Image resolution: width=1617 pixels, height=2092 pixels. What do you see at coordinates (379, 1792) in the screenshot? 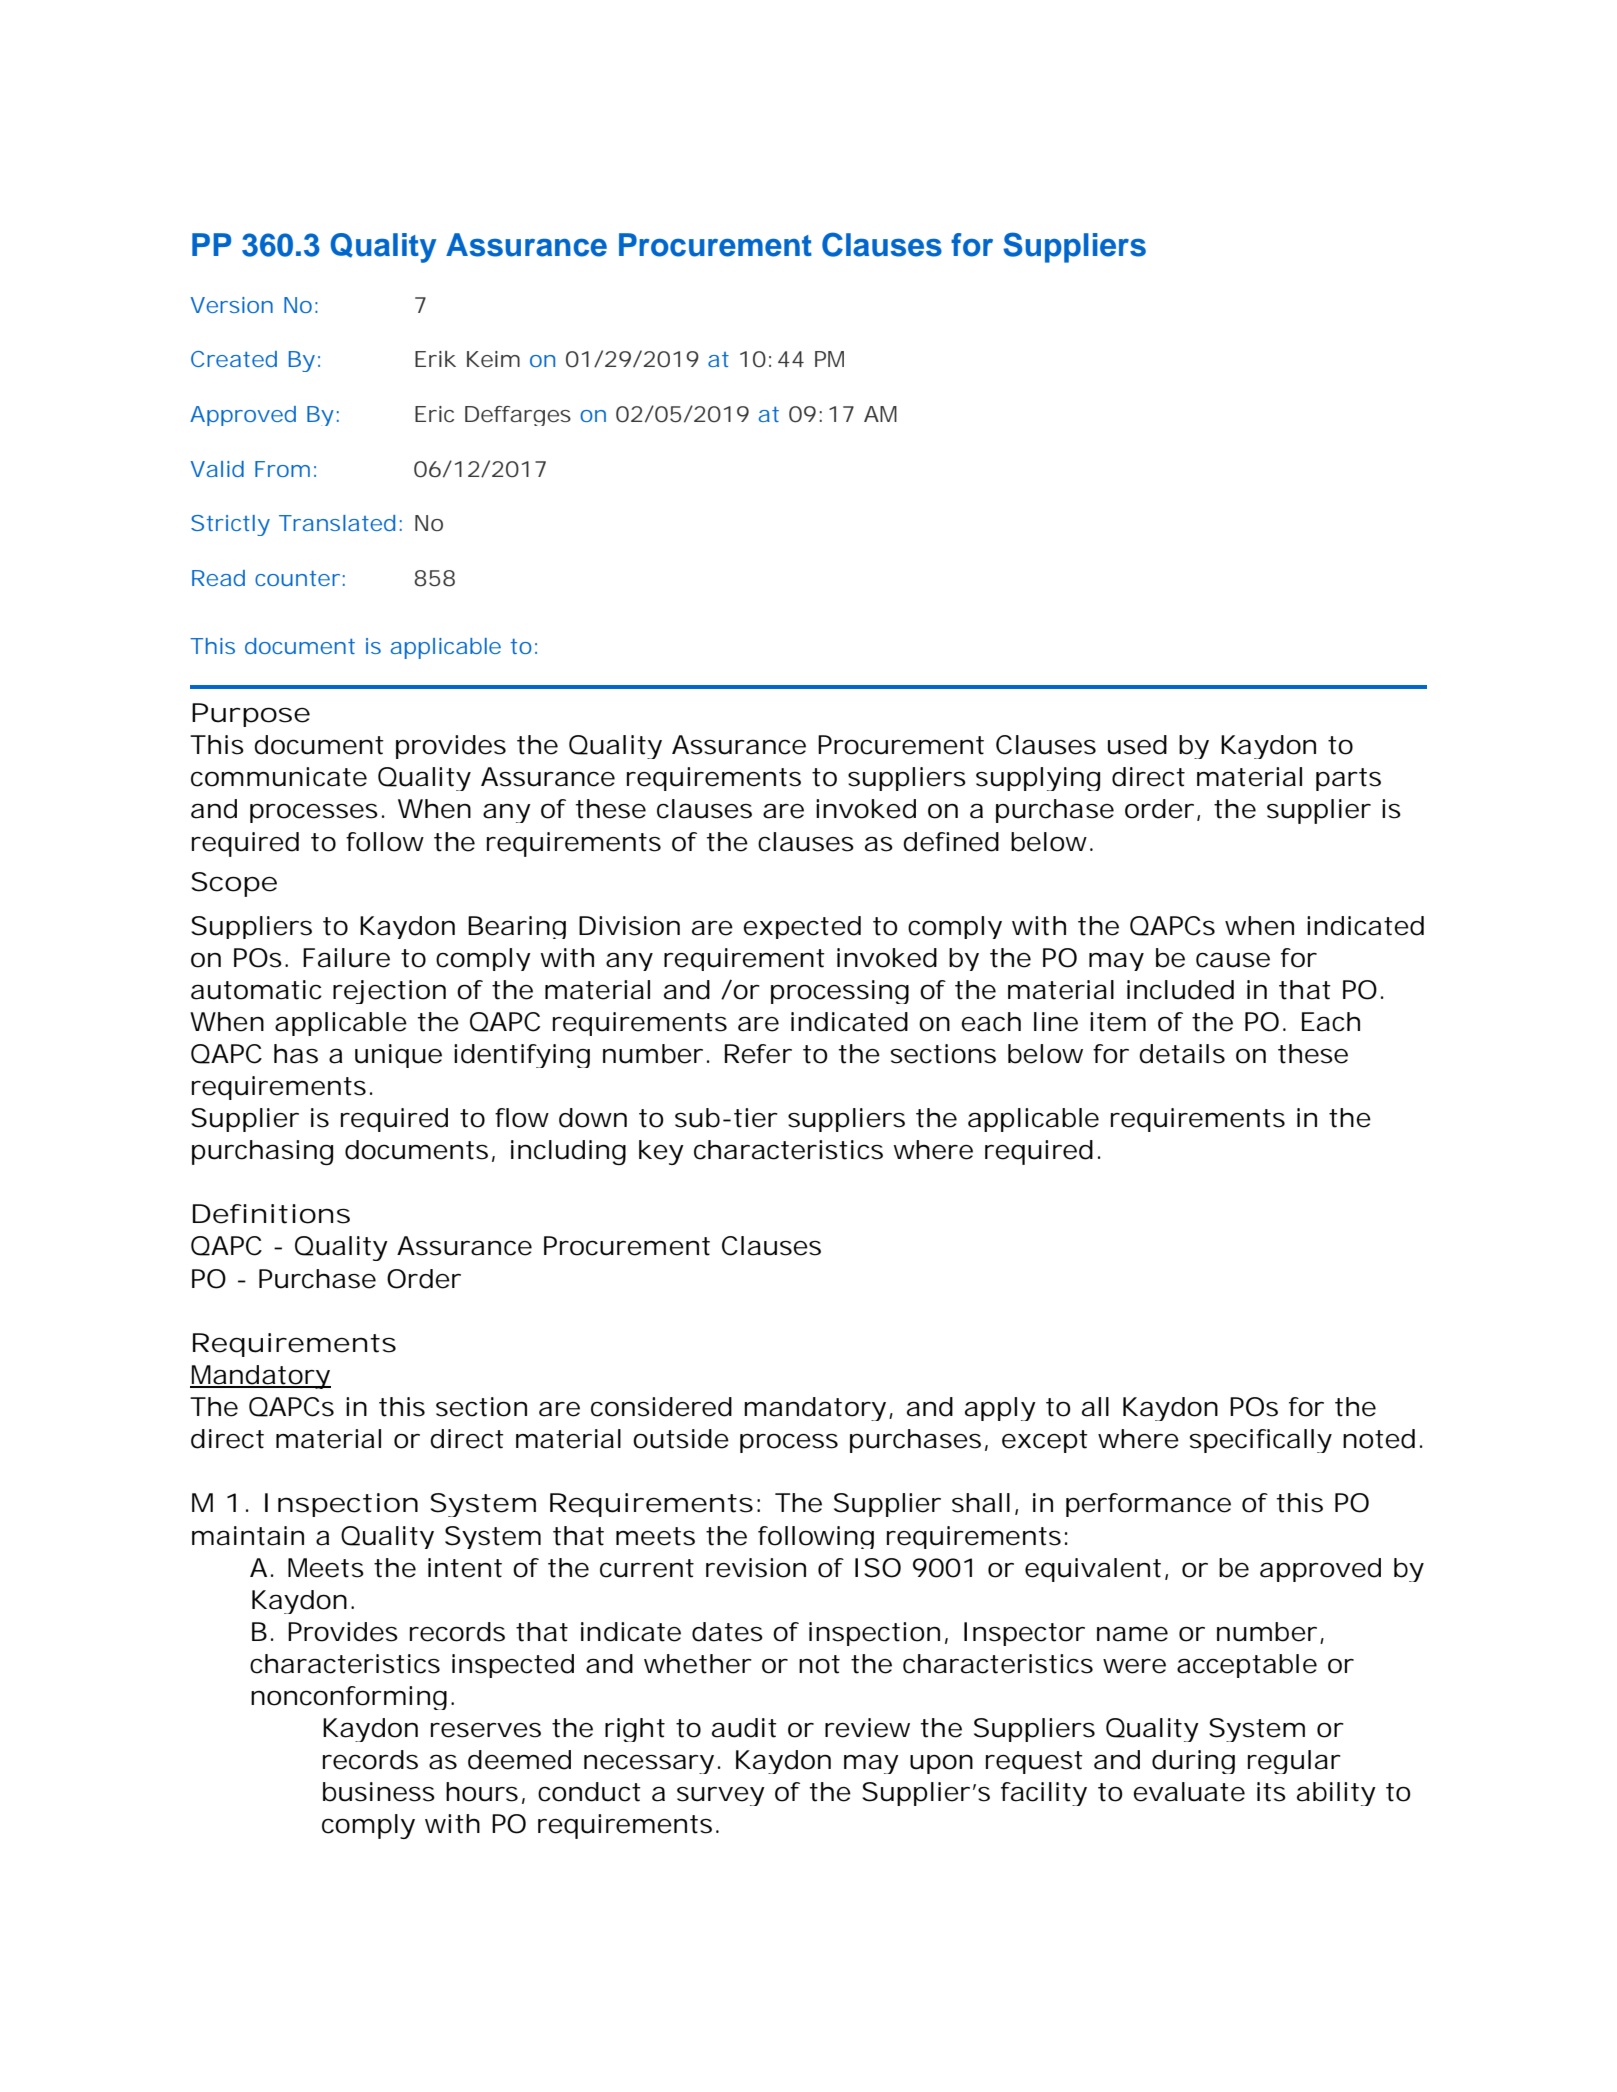
I see `business` at bounding box center [379, 1792].
